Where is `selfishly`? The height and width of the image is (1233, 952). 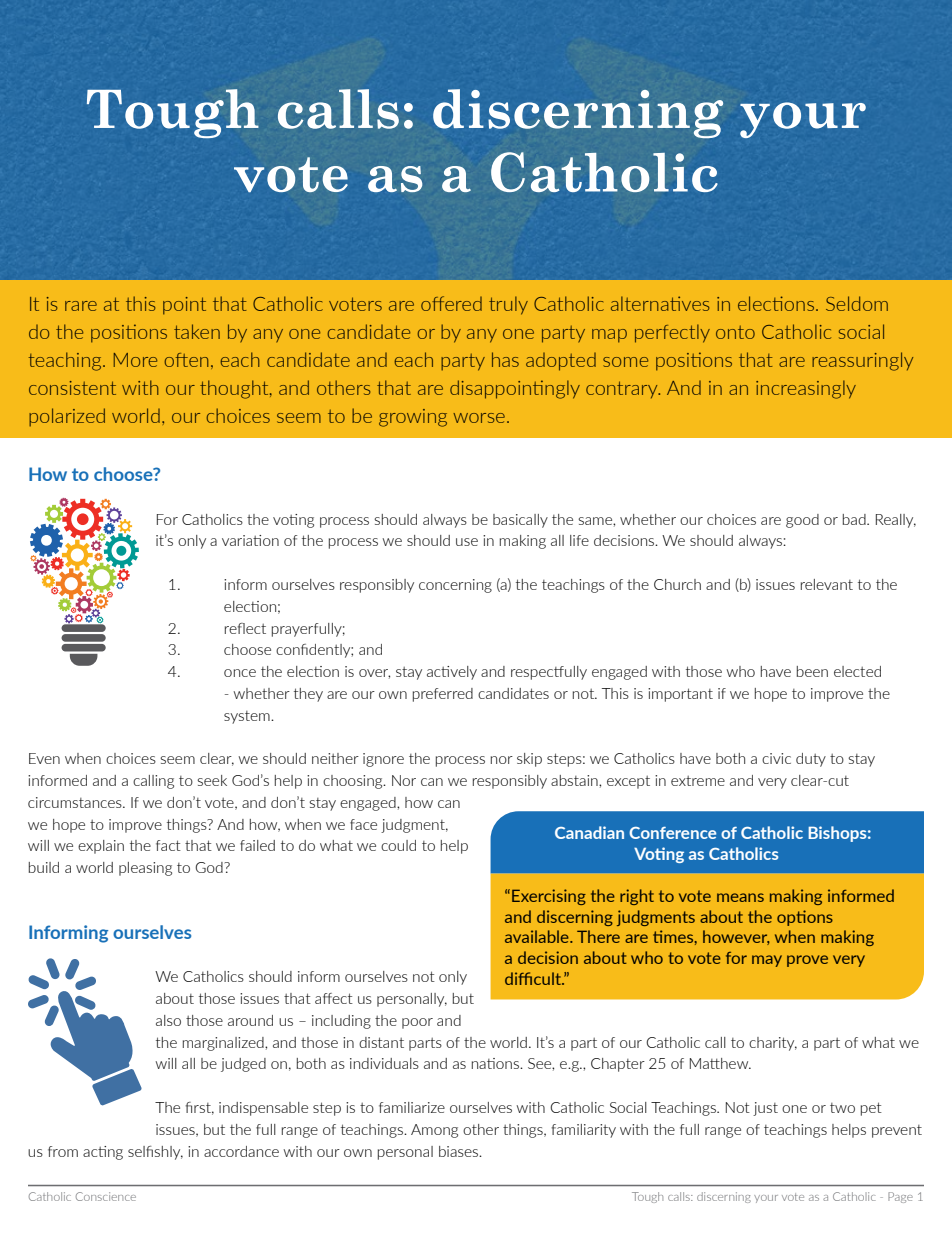
selfishly is located at coordinates (155, 1153).
